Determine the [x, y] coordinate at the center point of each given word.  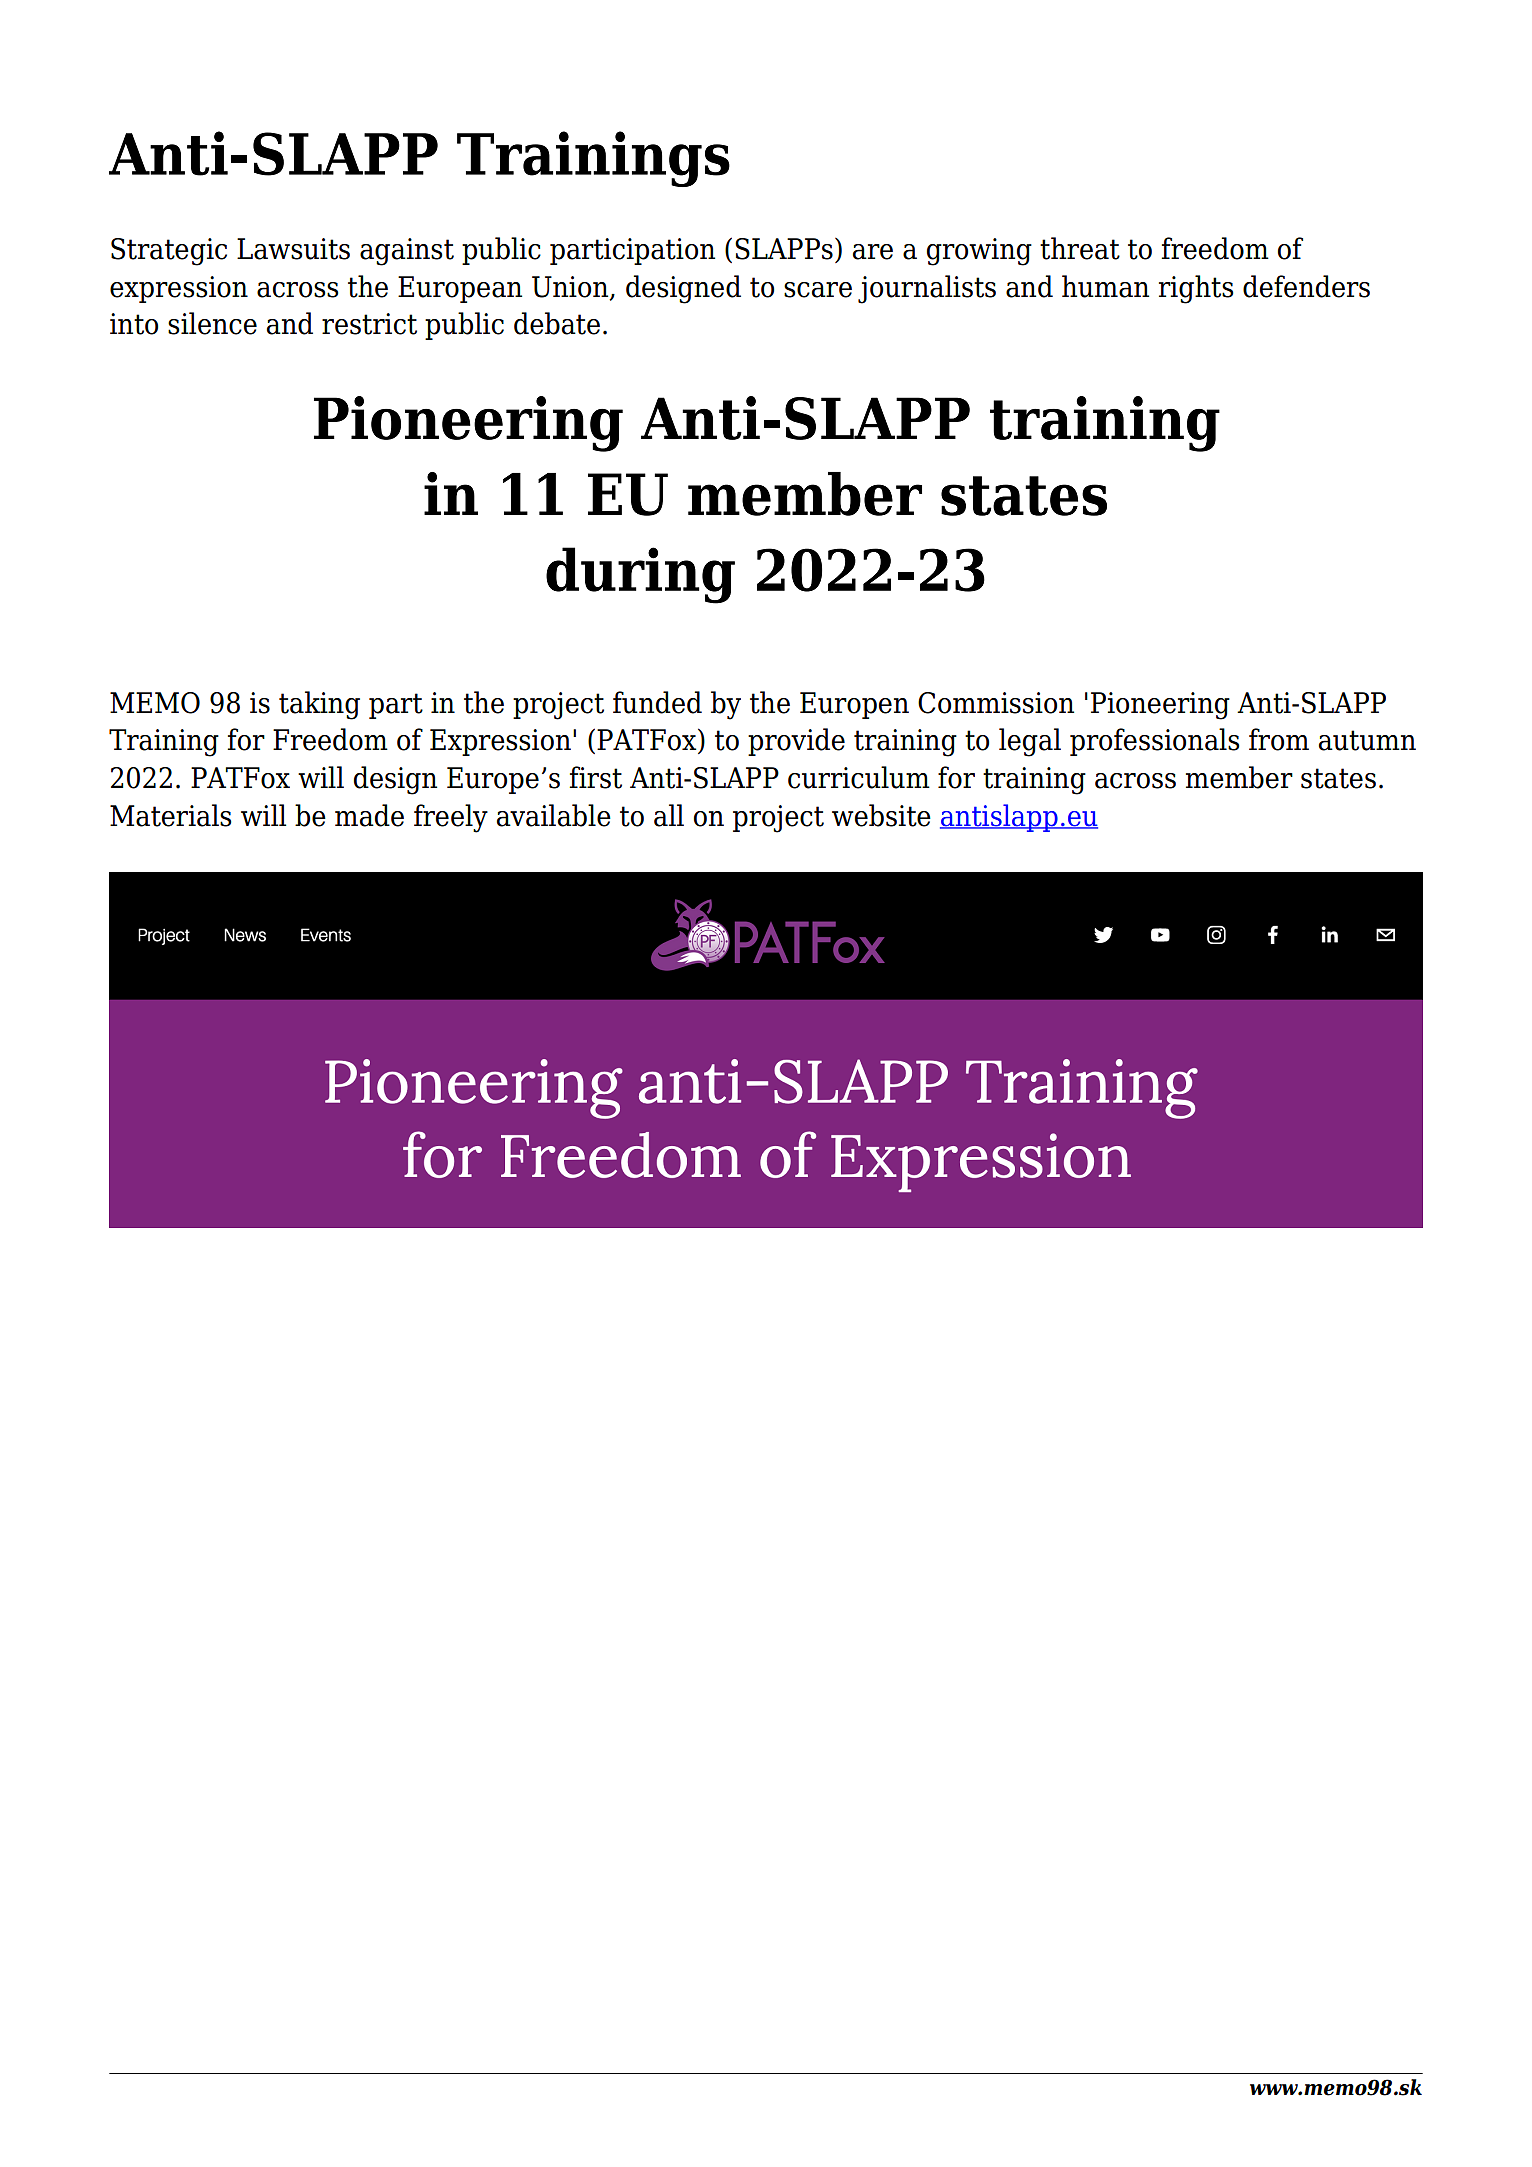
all [669, 815]
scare [818, 290]
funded [657, 702]
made [369, 815]
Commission [996, 703]
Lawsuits [293, 249]
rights [1196, 289]
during [640, 575]
